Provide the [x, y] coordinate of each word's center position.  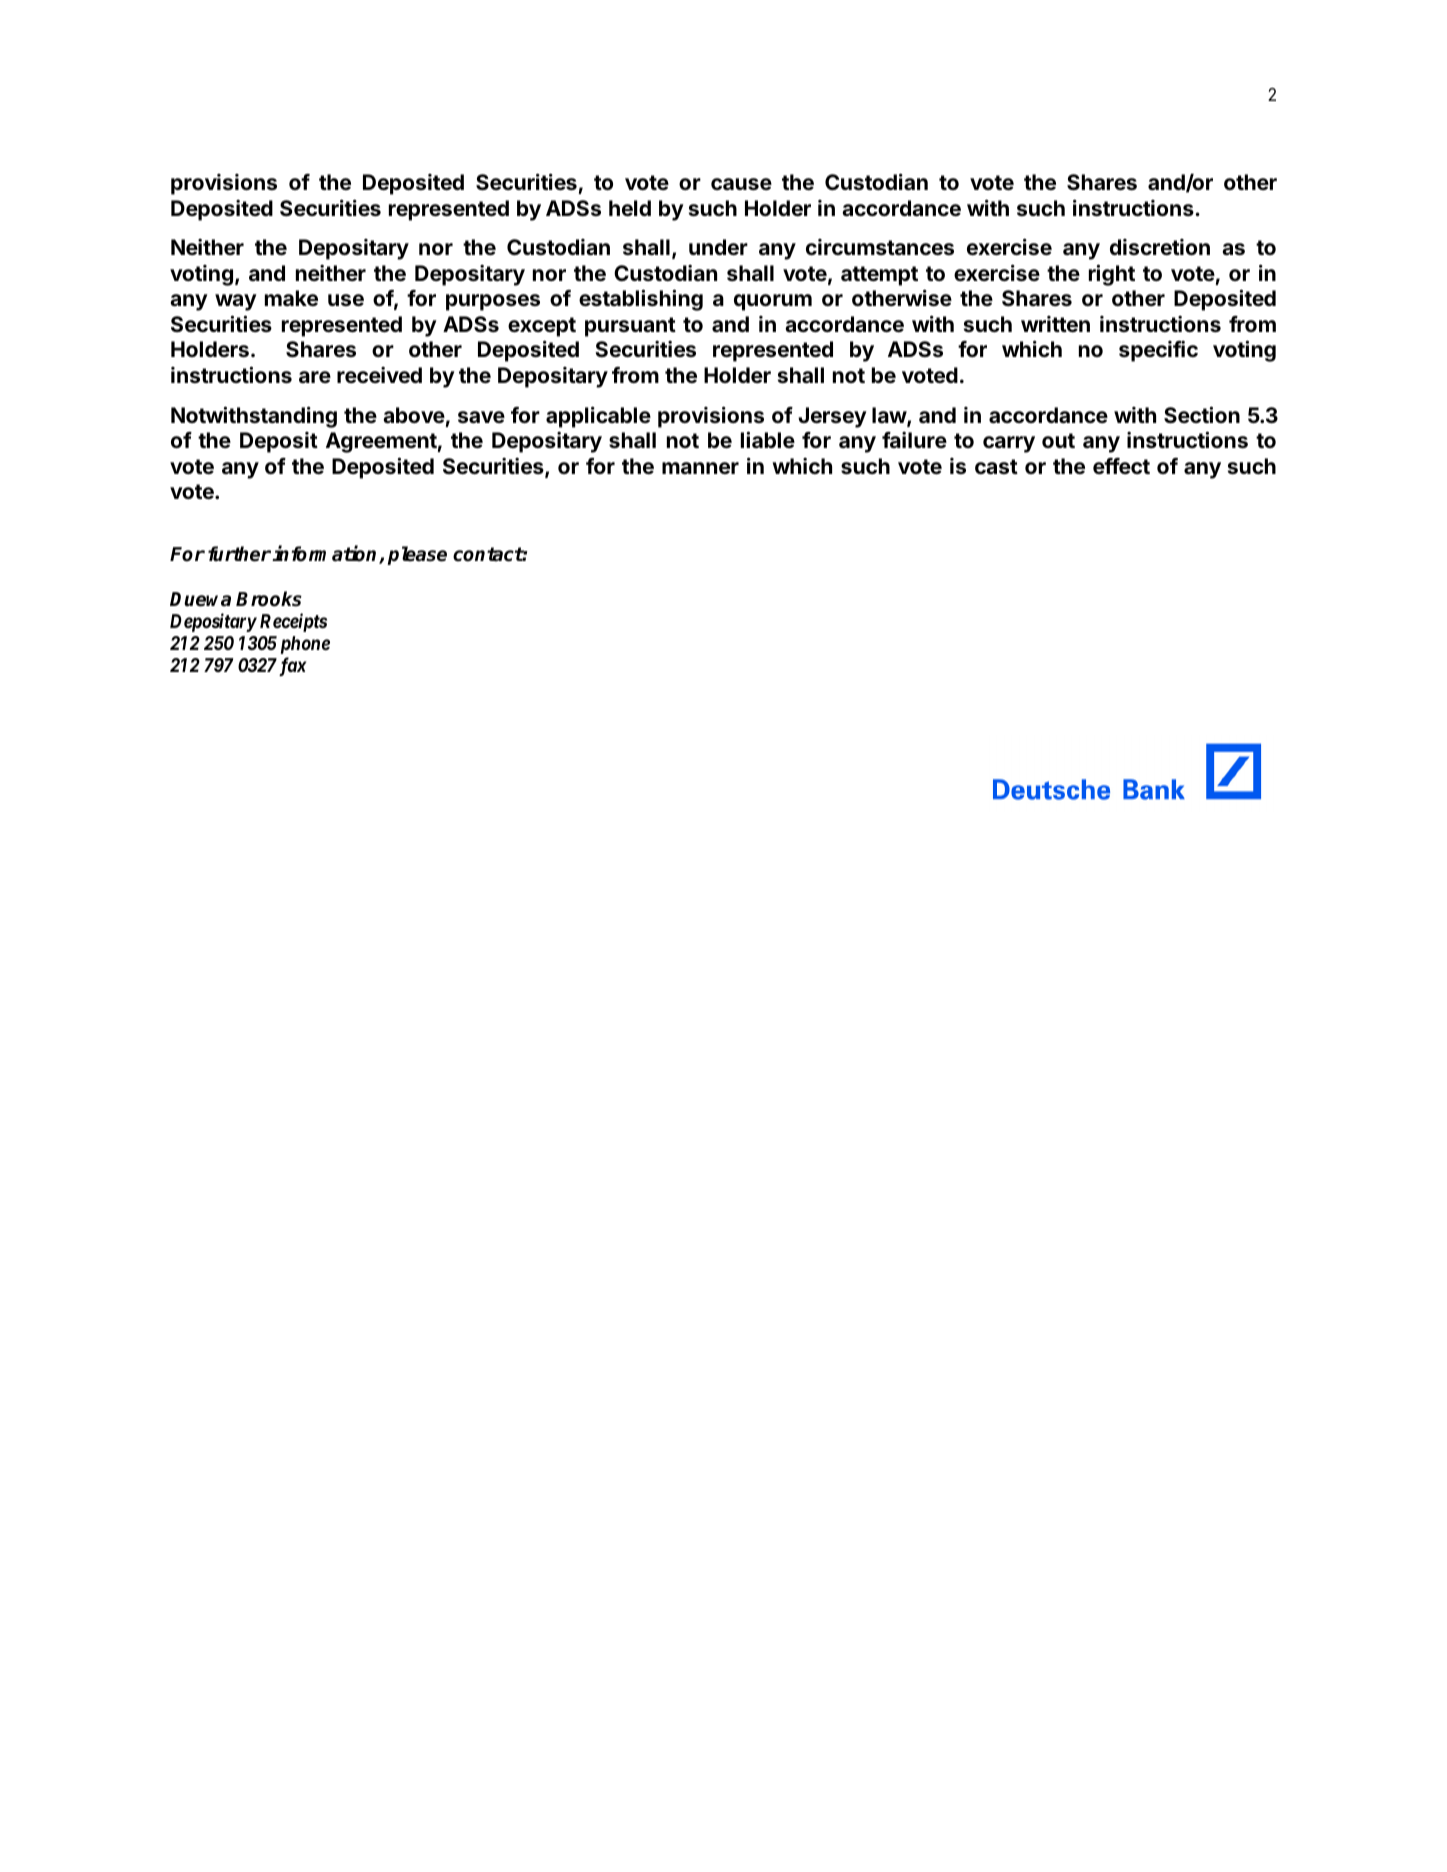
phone [305, 645]
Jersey [832, 417]
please [417, 555]
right [1112, 275]
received [379, 375]
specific [1158, 351]
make [291, 298]
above [414, 415]
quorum [773, 302]
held [630, 208]
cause [741, 184]
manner [700, 468]
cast [996, 466]
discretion [1160, 247]
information [326, 555]
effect [1121, 466]
